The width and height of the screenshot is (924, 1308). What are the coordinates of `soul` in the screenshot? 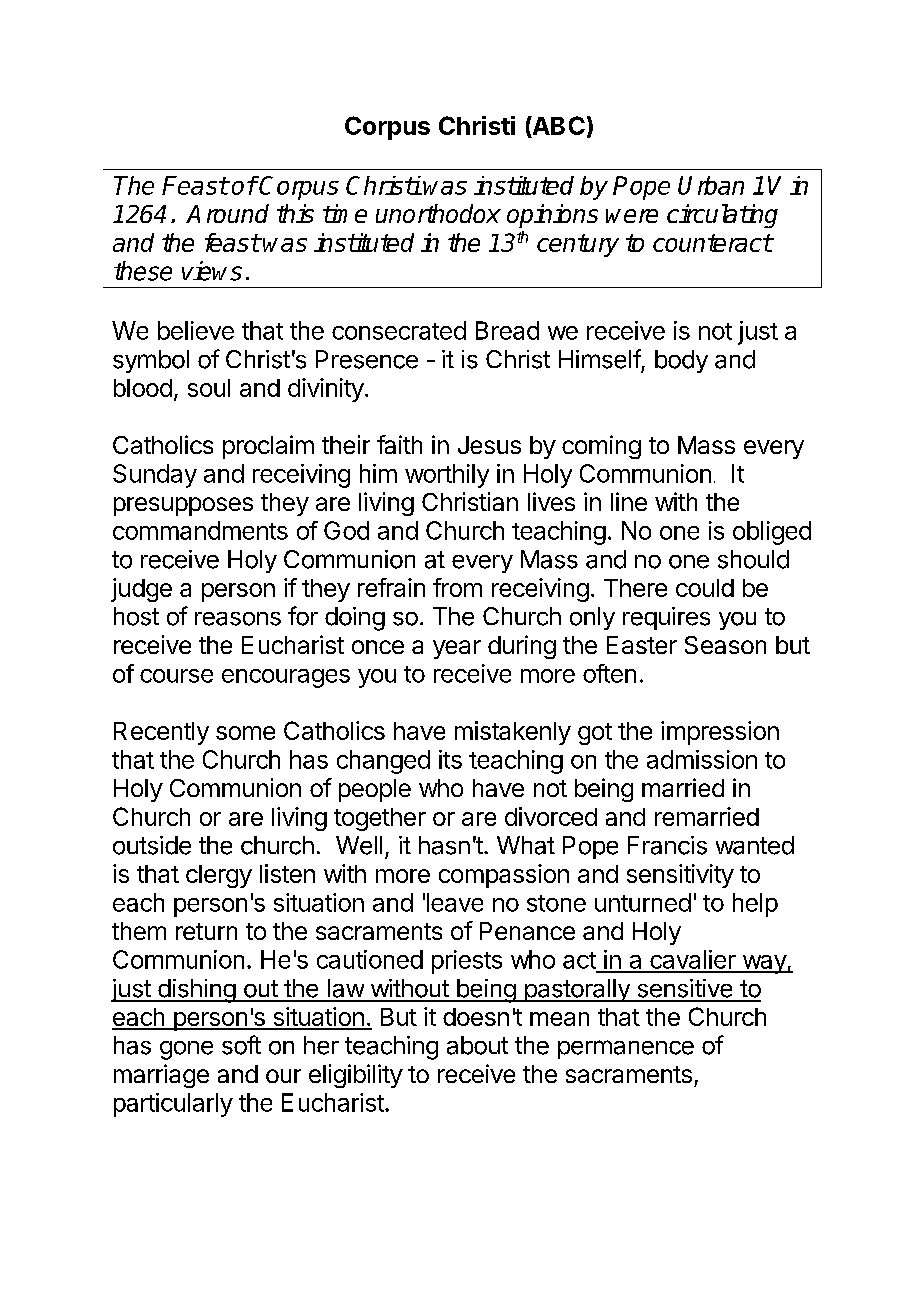 It's located at (209, 388).
